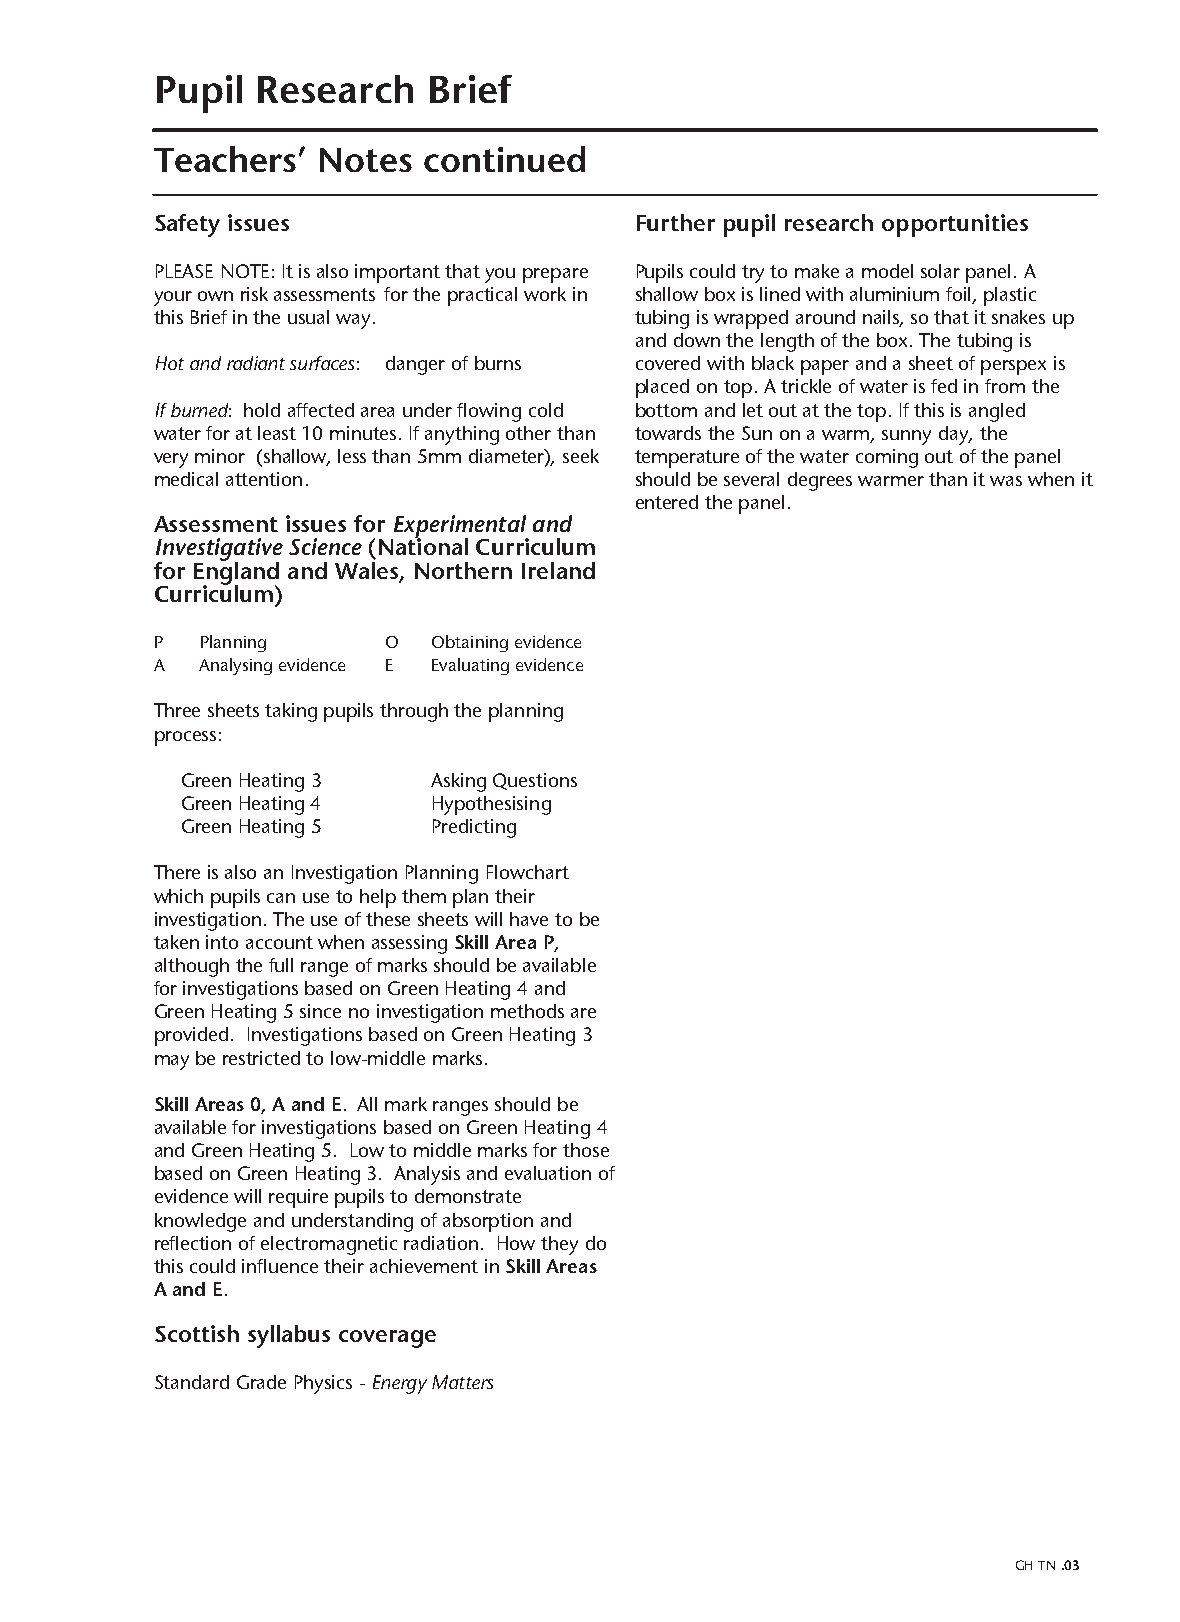 Image resolution: width=1180 pixels, height=1622 pixels. What do you see at coordinates (581, 456) in the page?
I see `seek` at bounding box center [581, 456].
